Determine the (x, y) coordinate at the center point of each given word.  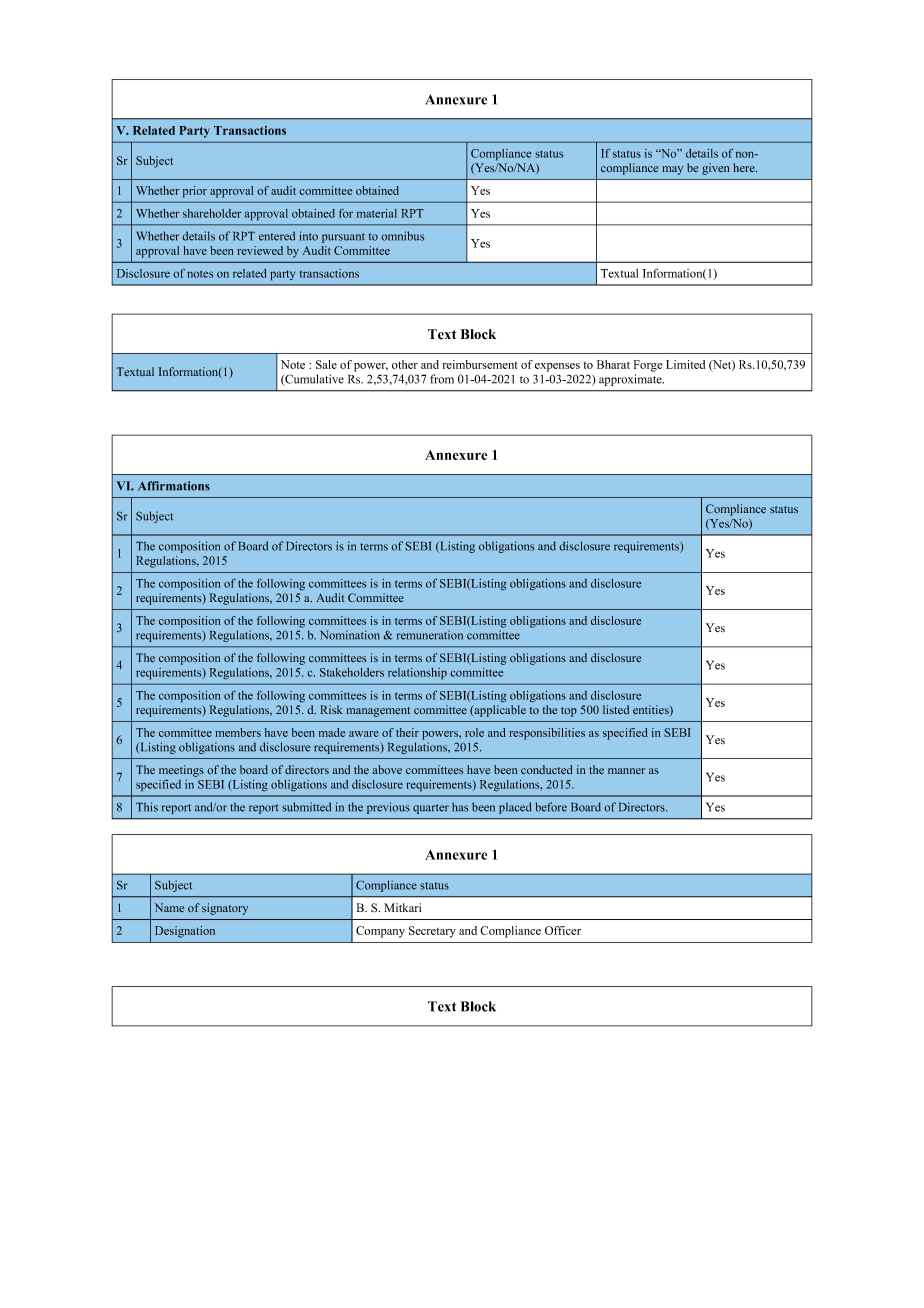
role (474, 732)
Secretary (432, 932)
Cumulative (313, 380)
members (238, 732)
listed (616, 710)
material (377, 213)
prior (195, 192)
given (715, 169)
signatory (225, 909)
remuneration (430, 635)
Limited (685, 364)
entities (652, 711)
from (442, 379)
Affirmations (174, 486)
